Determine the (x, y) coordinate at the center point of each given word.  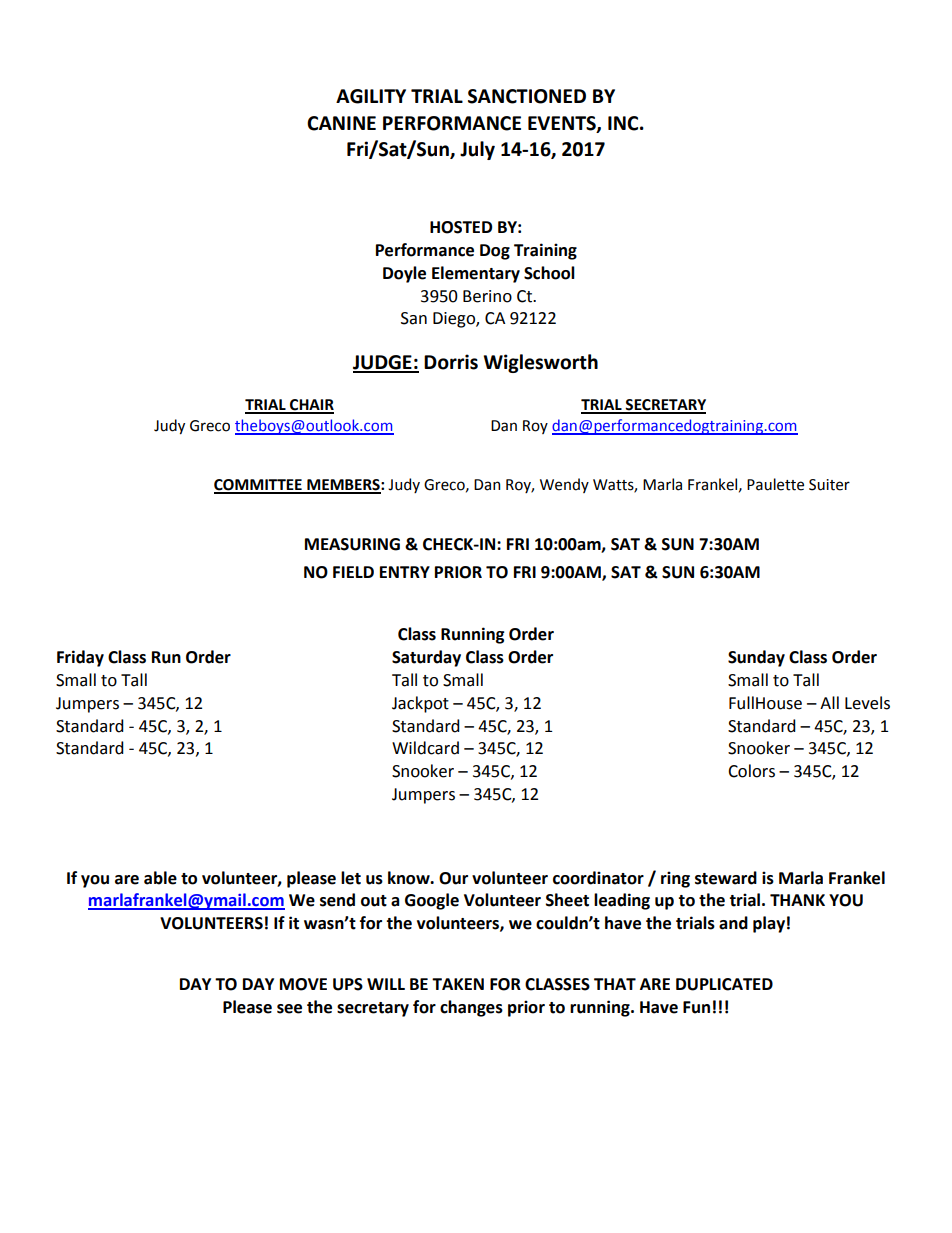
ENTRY (405, 572)
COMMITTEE (259, 486)
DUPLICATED (724, 984)
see (289, 1009)
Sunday (756, 658)
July (477, 150)
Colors (751, 771)
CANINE (341, 123)
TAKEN (458, 984)
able (160, 878)
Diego (455, 320)
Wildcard (425, 748)
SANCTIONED (527, 96)
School (549, 273)
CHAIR (311, 406)
